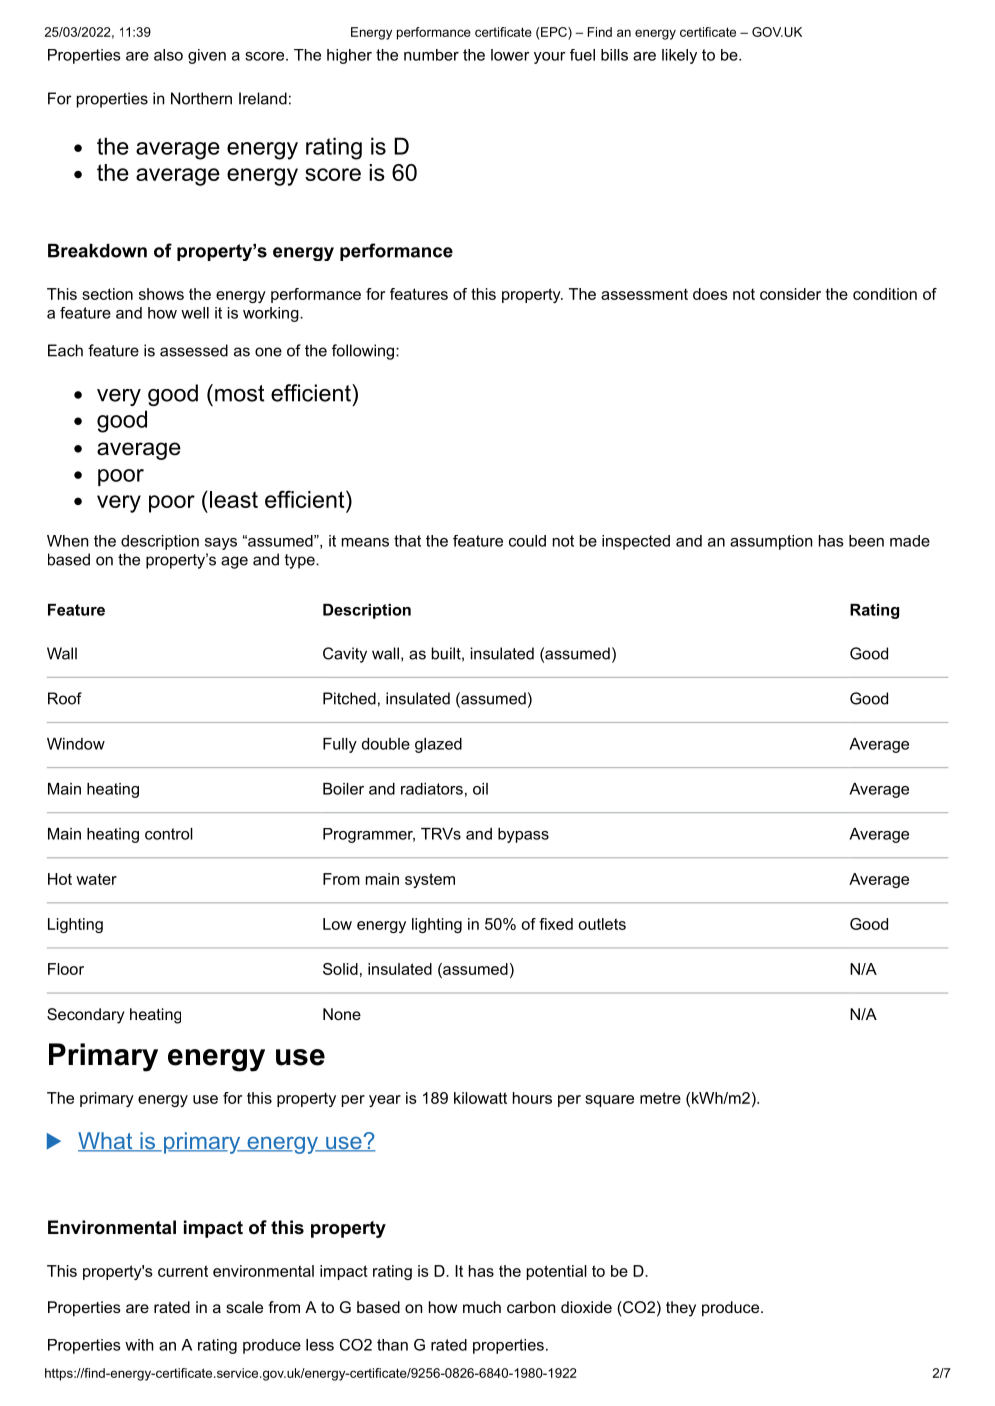  Describe the element at coordinates (65, 698) in the screenshot. I see `Roof` at that location.
